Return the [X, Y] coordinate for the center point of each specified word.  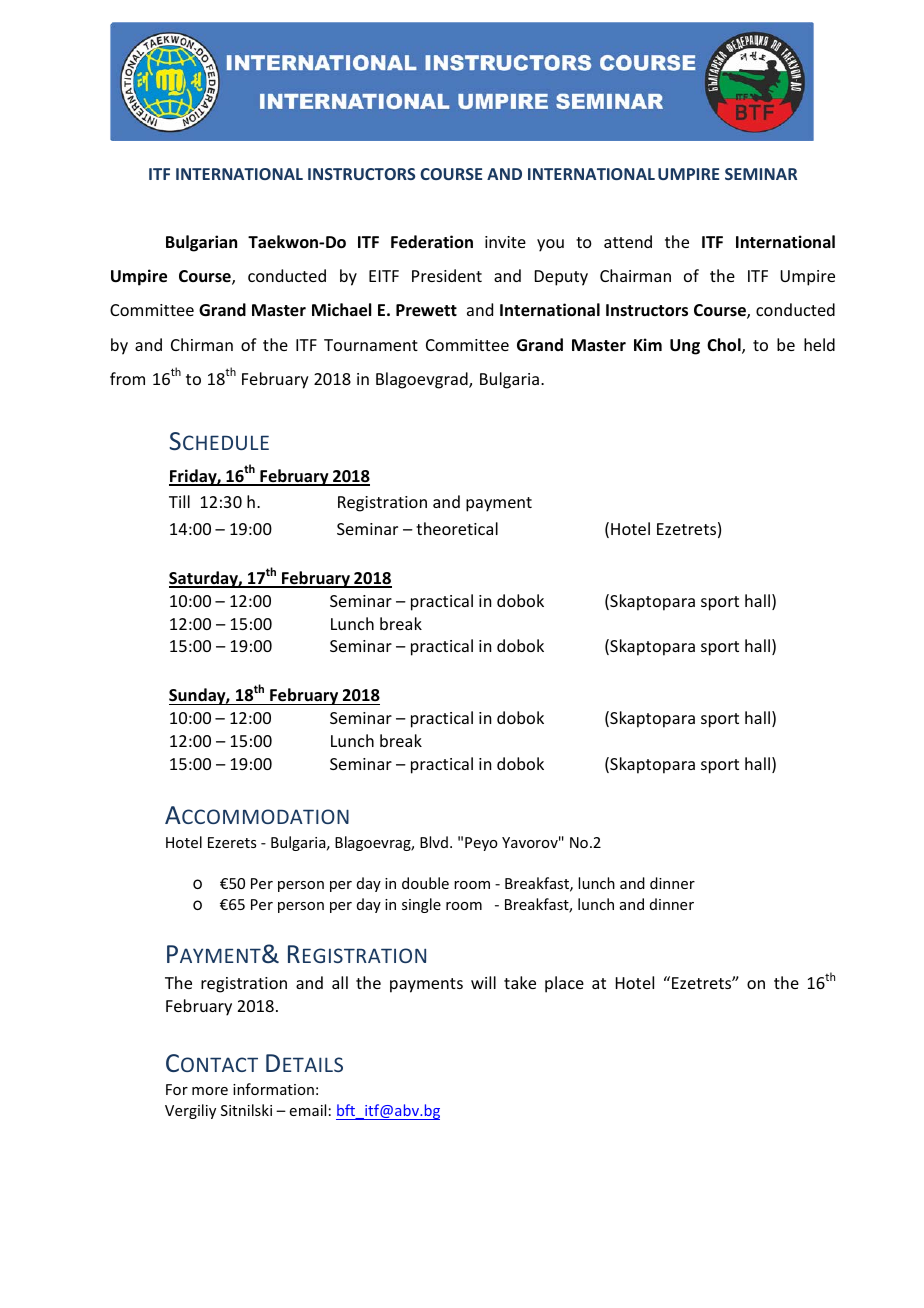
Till [179, 501]
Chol [725, 346]
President [447, 275]
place [564, 984]
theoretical [457, 528]
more [210, 1091]
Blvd [434, 842]
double [425, 883]
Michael [341, 310]
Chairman [635, 275]
